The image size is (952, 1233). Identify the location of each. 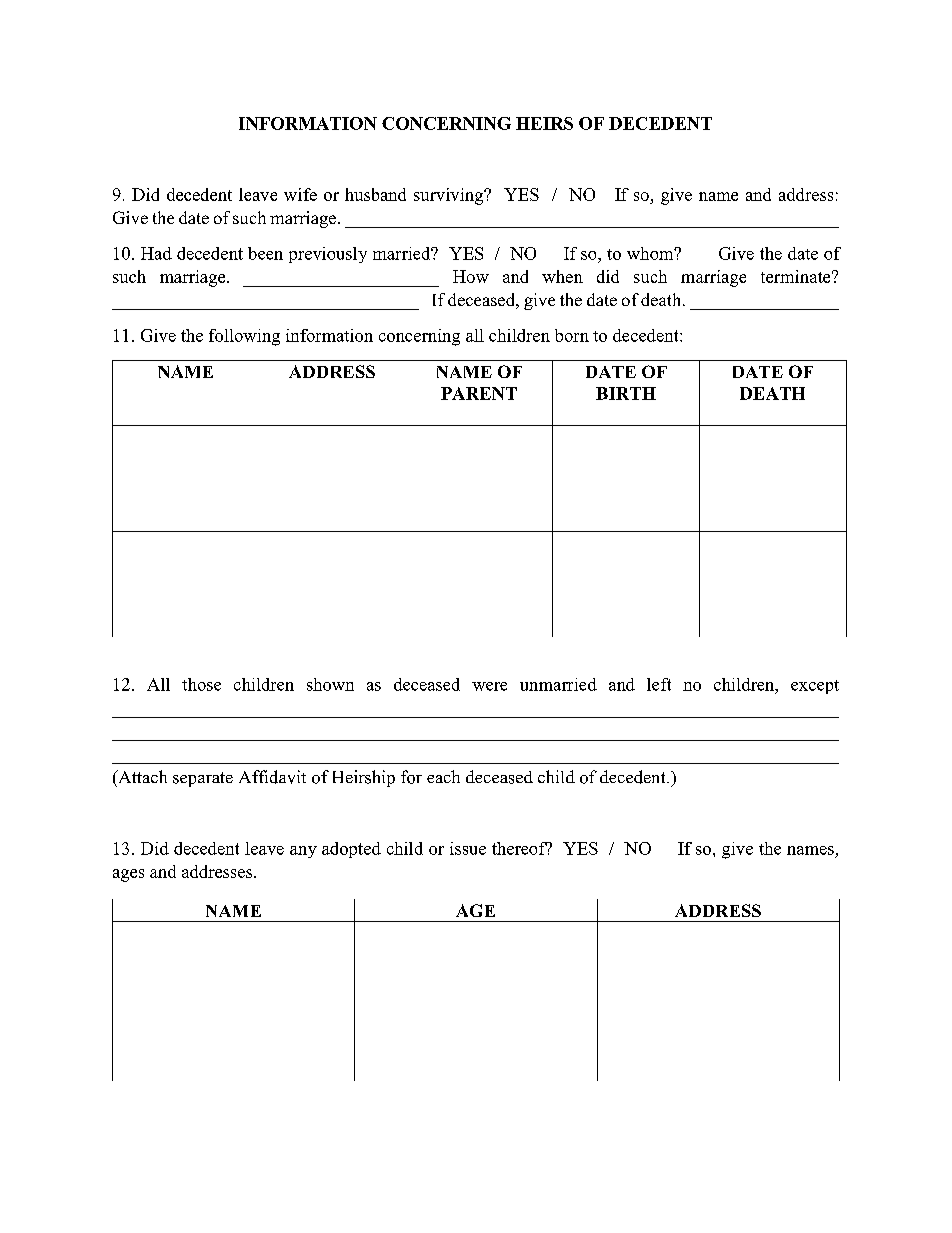
(443, 776).
